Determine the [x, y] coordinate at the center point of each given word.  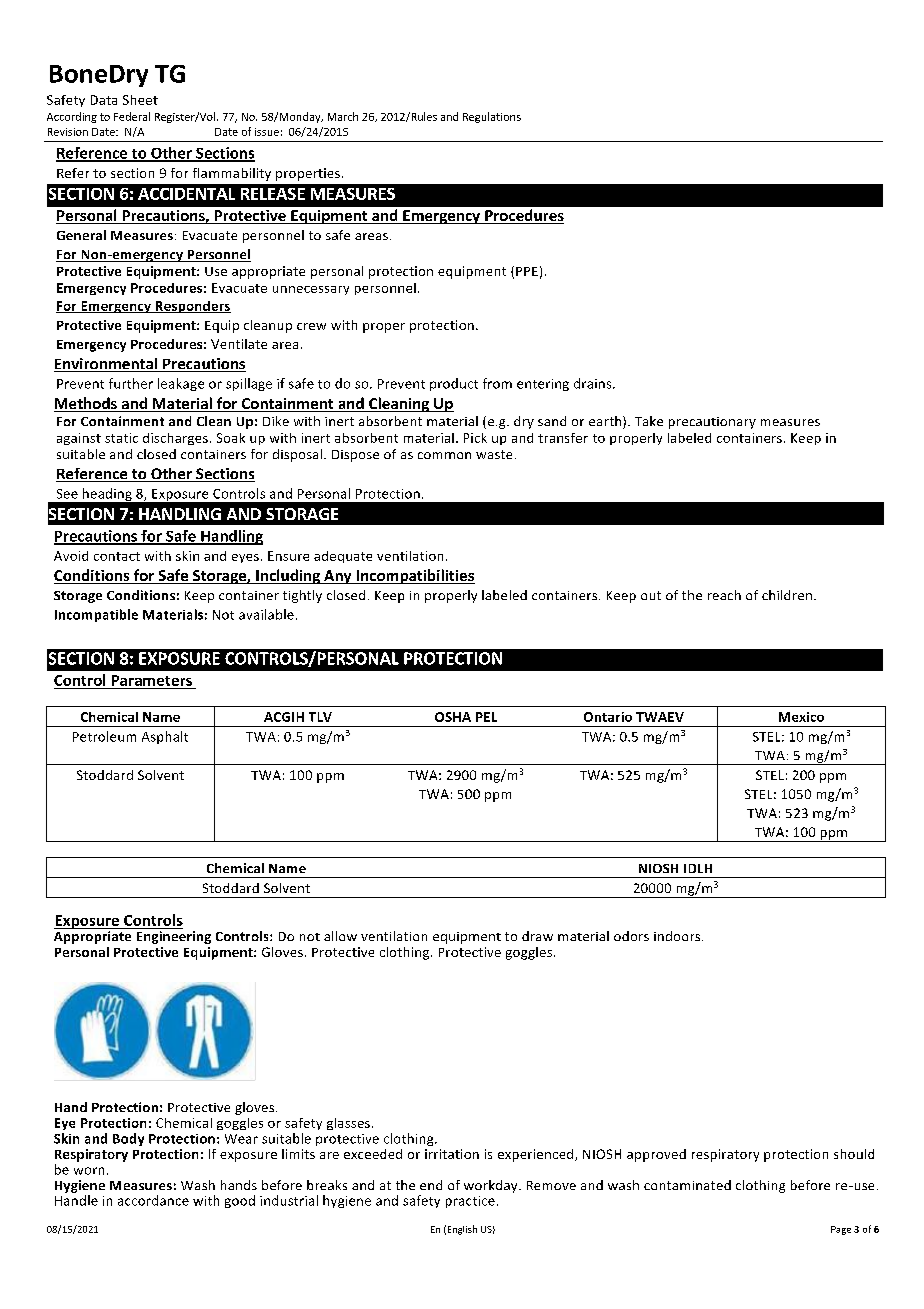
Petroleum [104, 736]
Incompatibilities [414, 576]
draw [537, 936]
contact [117, 556]
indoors [678, 936]
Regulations [492, 117]
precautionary [712, 423]
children [787, 595]
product [454, 384]
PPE [527, 271]
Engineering [174, 937]
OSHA [453, 717]
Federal [132, 116]
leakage [181, 384]
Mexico [801, 717]
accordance [153, 1200]
